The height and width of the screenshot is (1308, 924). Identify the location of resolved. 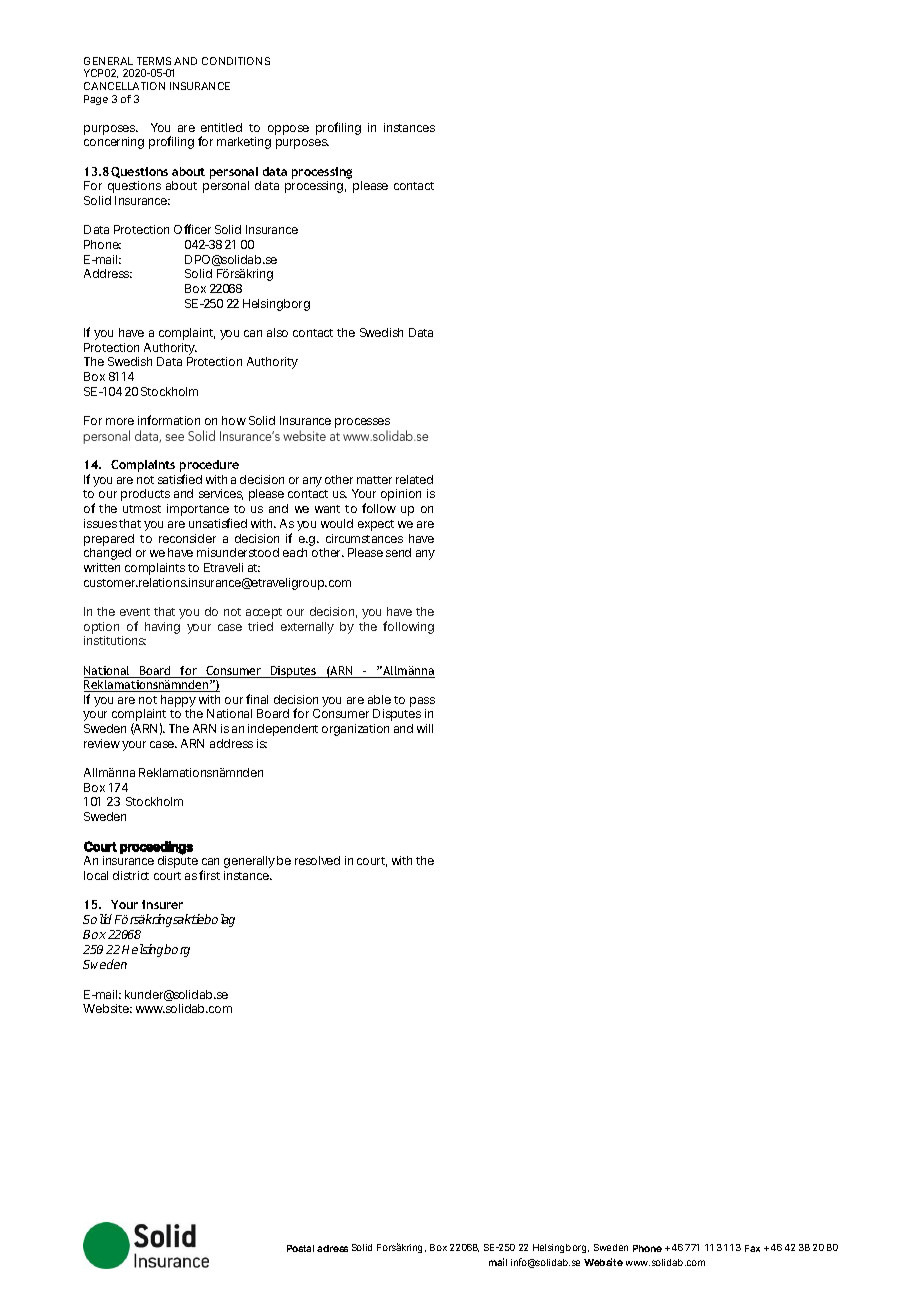
(317, 860).
